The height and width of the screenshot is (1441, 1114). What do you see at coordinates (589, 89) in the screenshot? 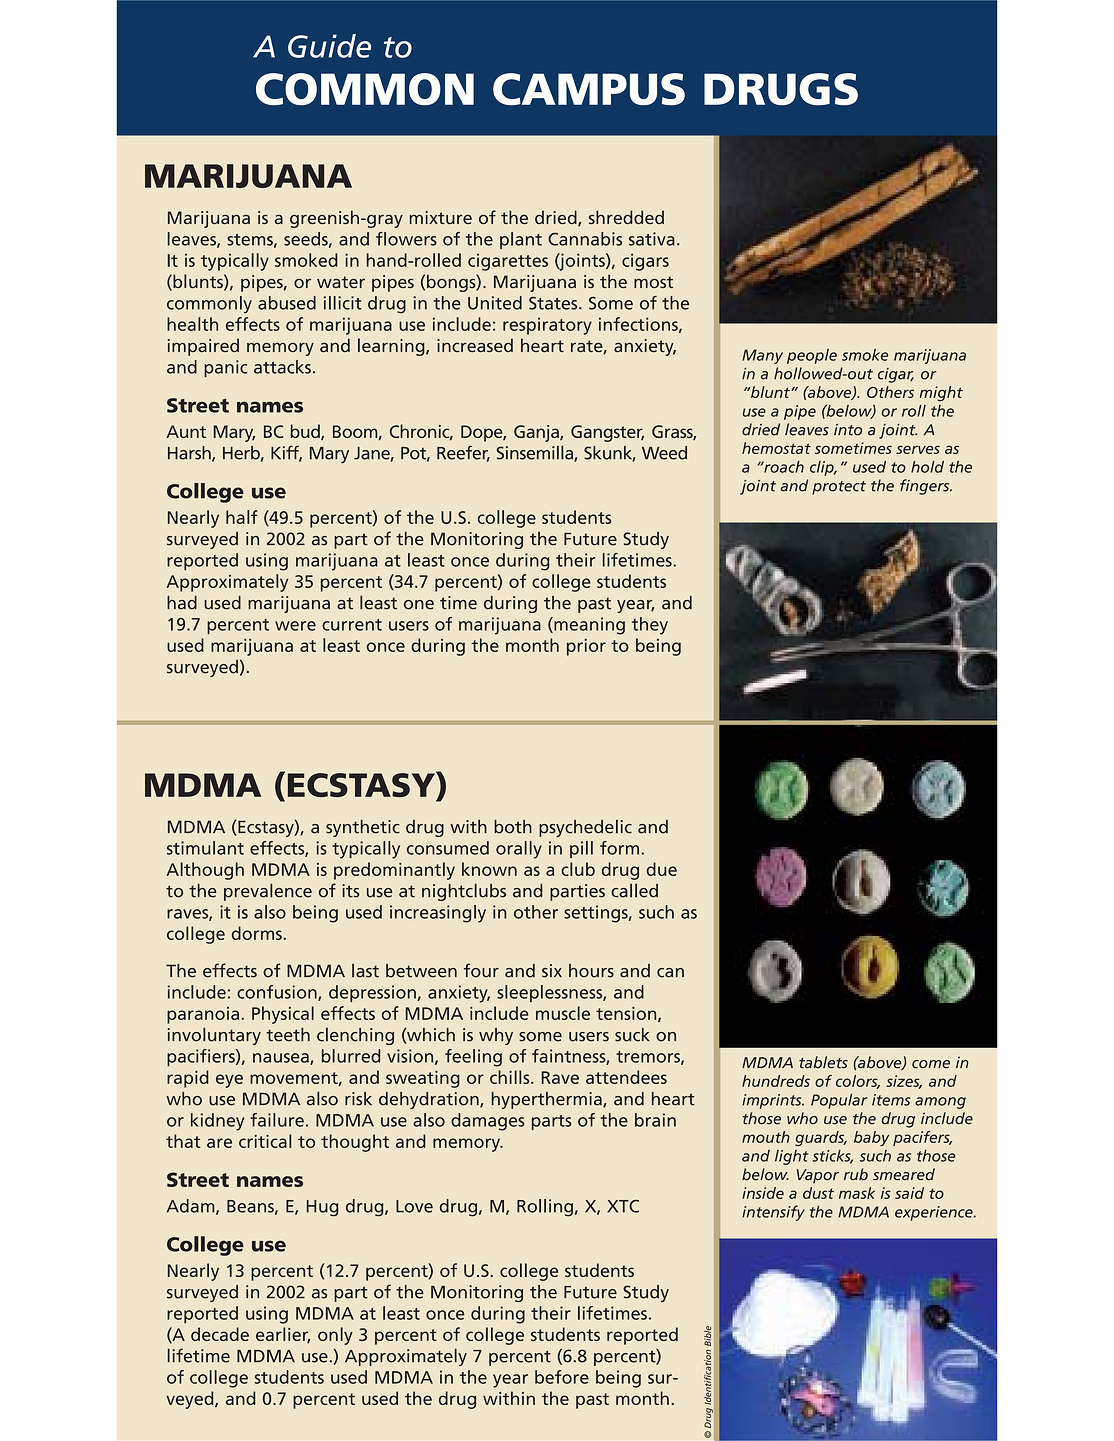
I see `CAMPUS` at bounding box center [589, 89].
